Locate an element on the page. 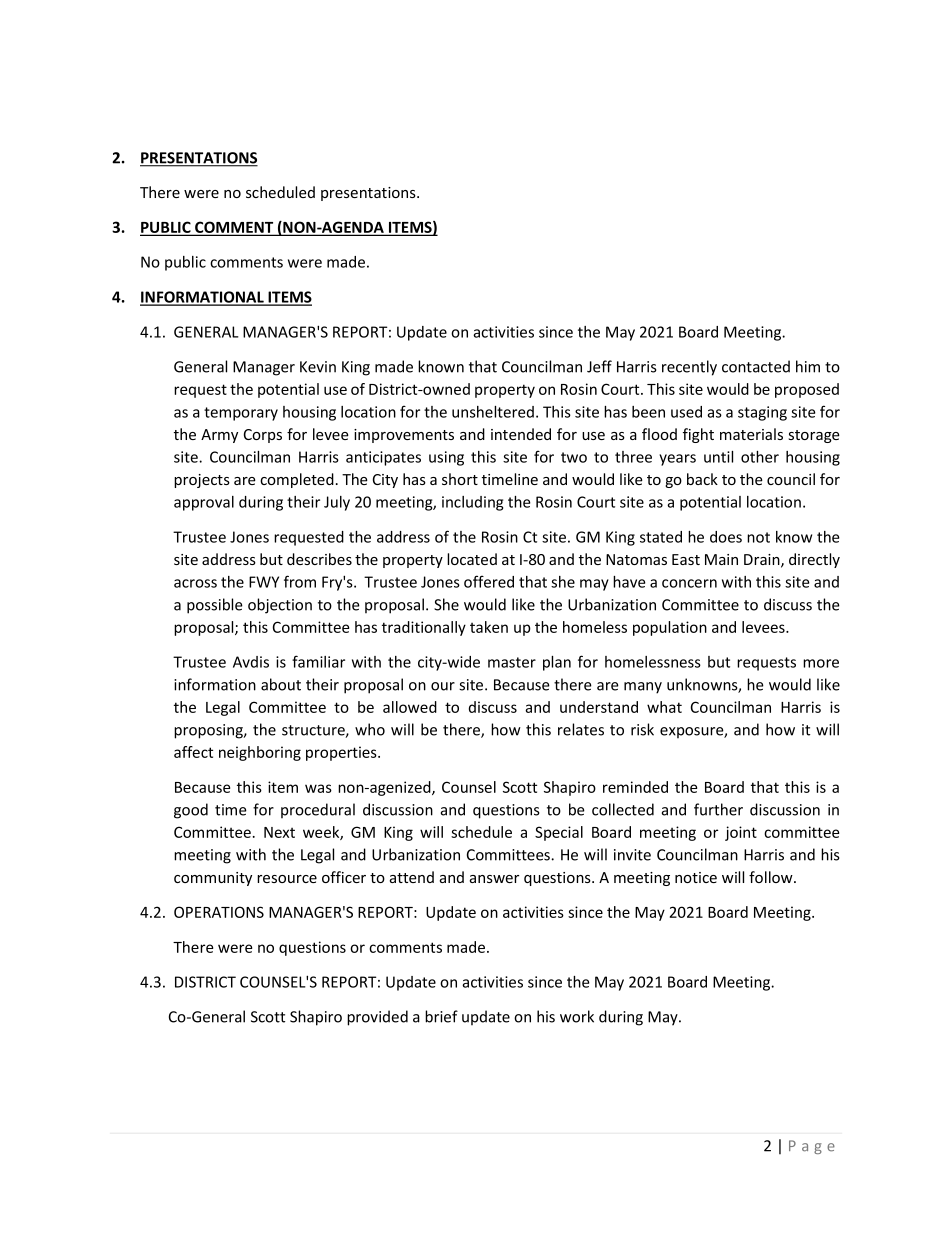 The height and width of the image is (1233, 952). temporary is located at coordinates (241, 414).
